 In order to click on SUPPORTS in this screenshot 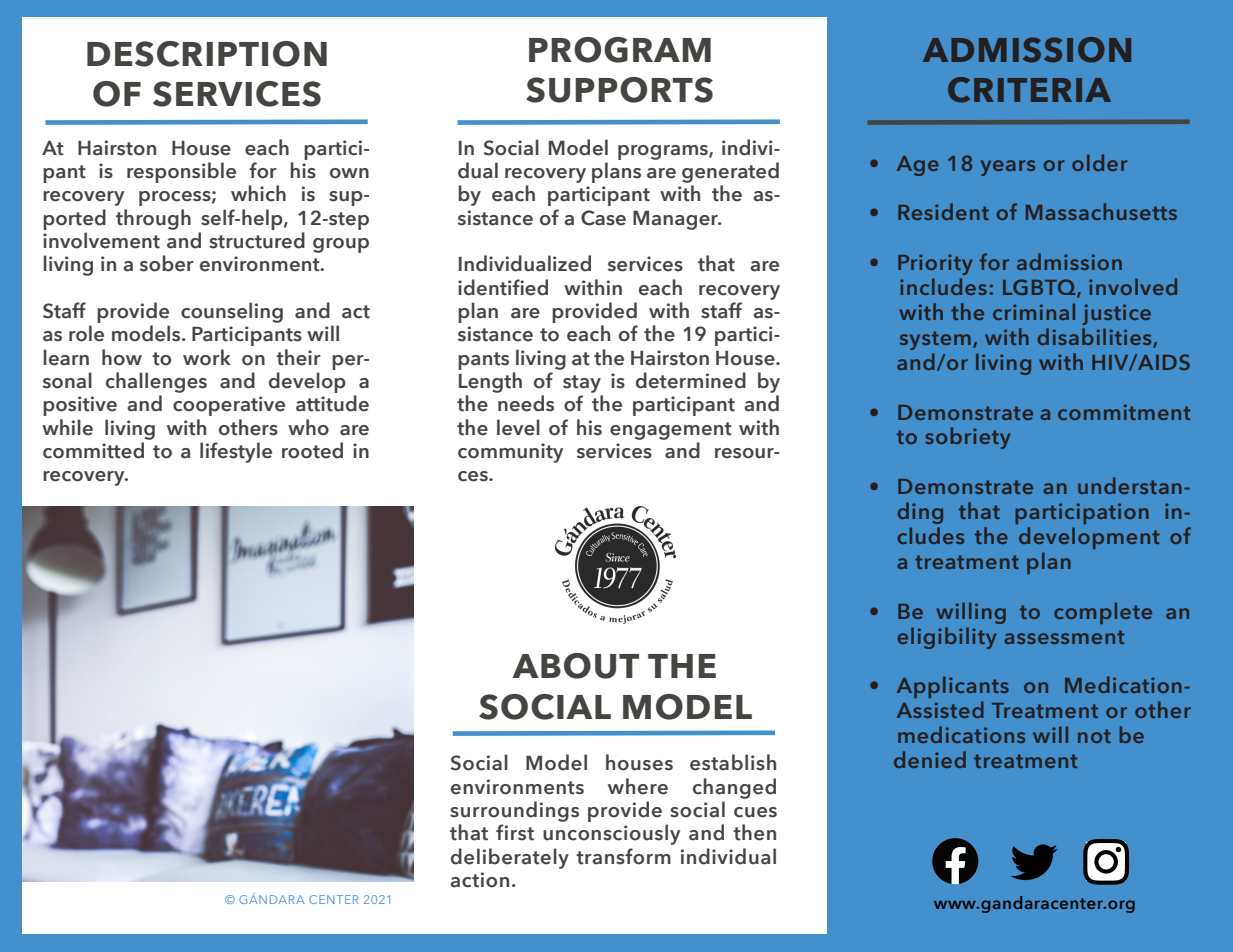, I will do `click(619, 90)`.
